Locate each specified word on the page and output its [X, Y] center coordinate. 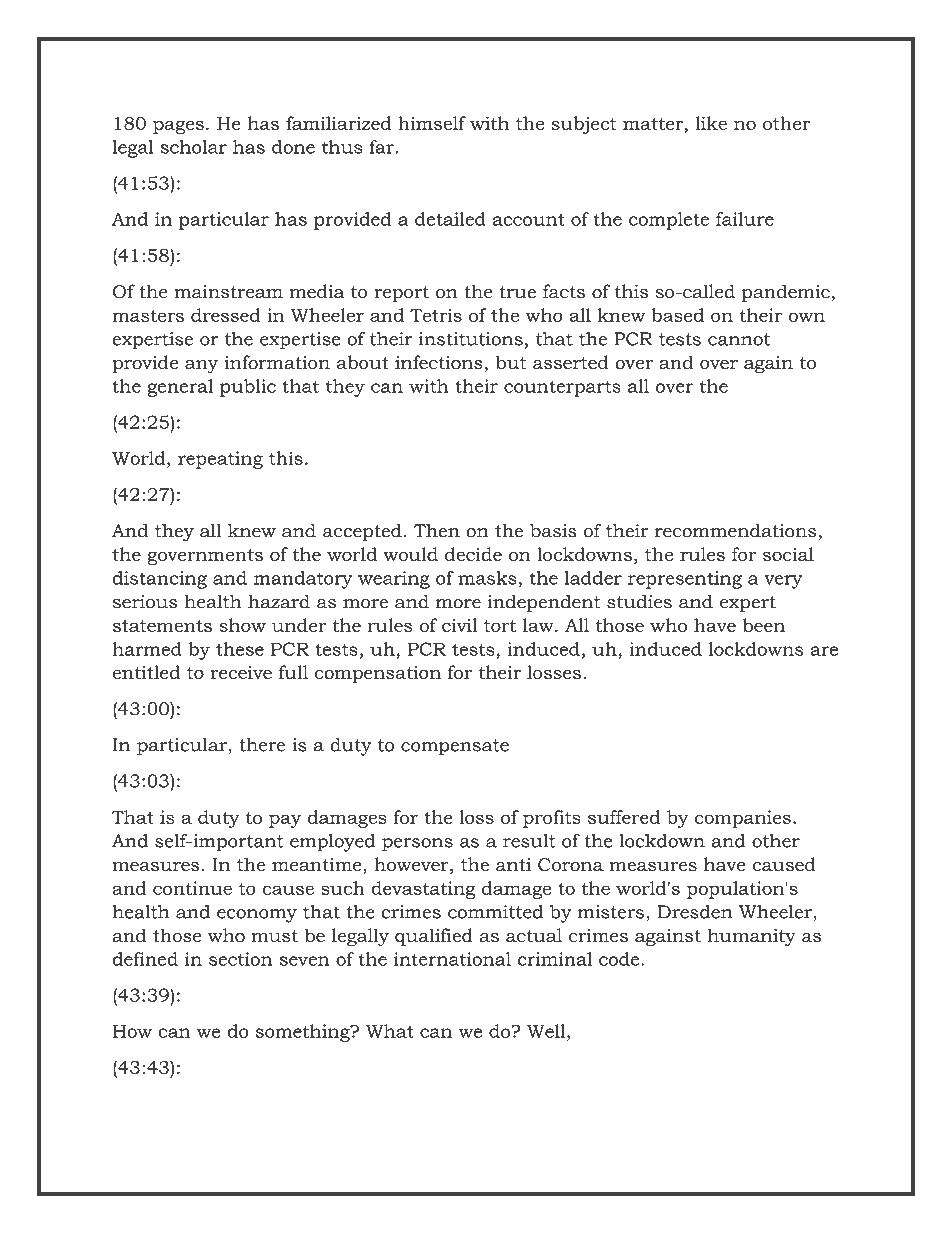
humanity [752, 937]
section [240, 959]
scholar [193, 147]
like [711, 123]
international [452, 959]
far [383, 147]
